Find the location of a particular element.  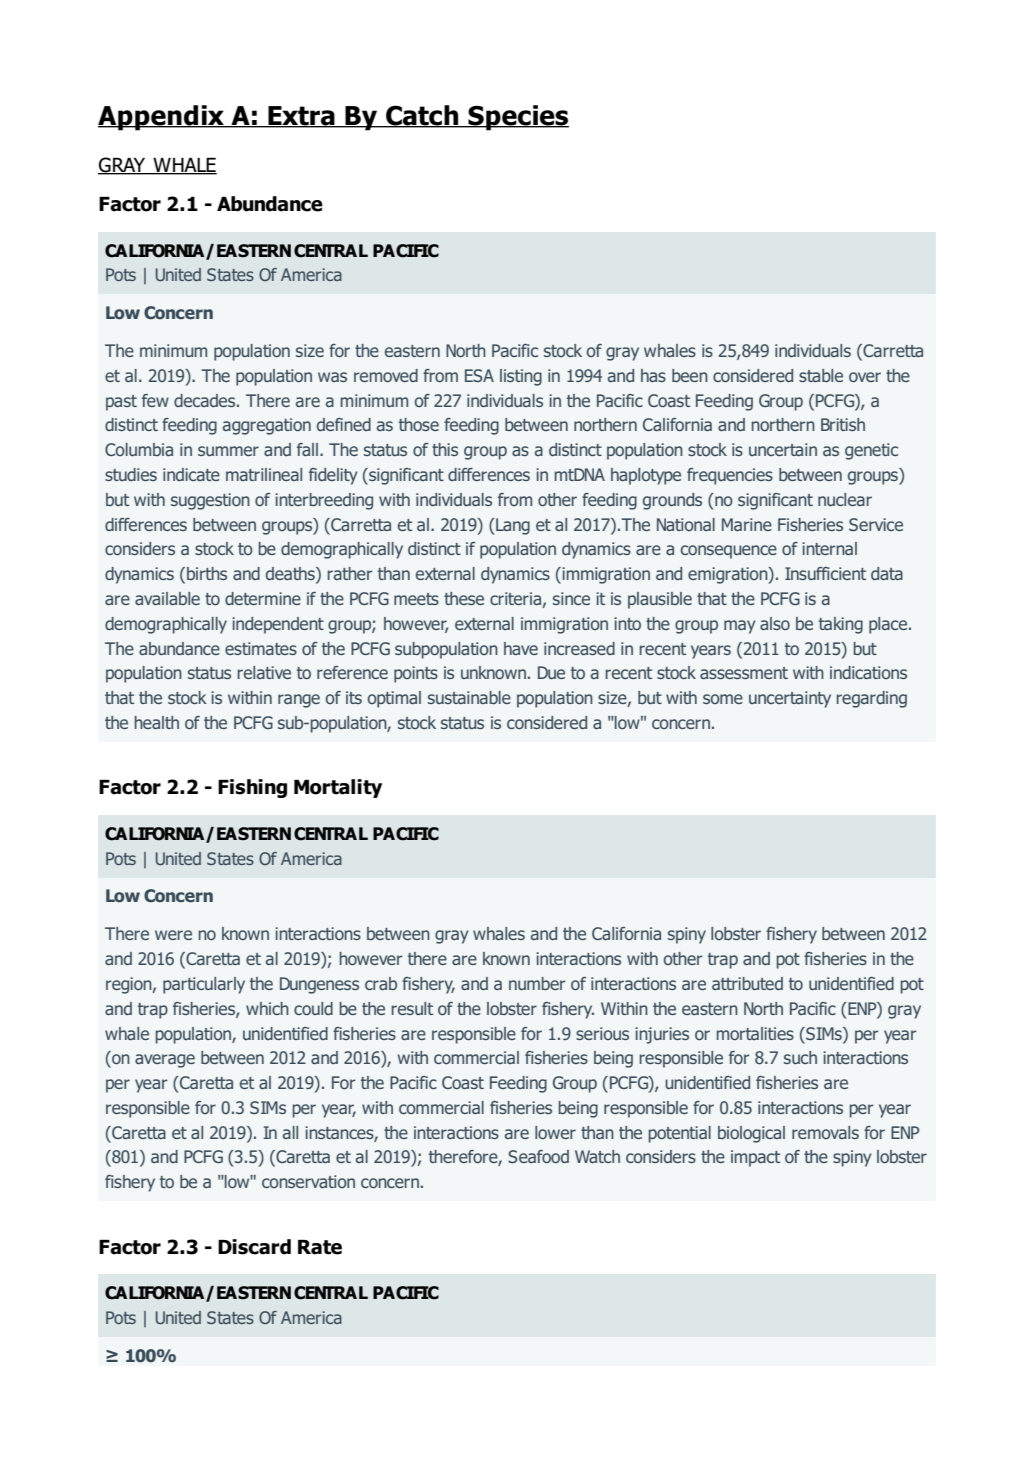

listing is located at coordinates (521, 377).
